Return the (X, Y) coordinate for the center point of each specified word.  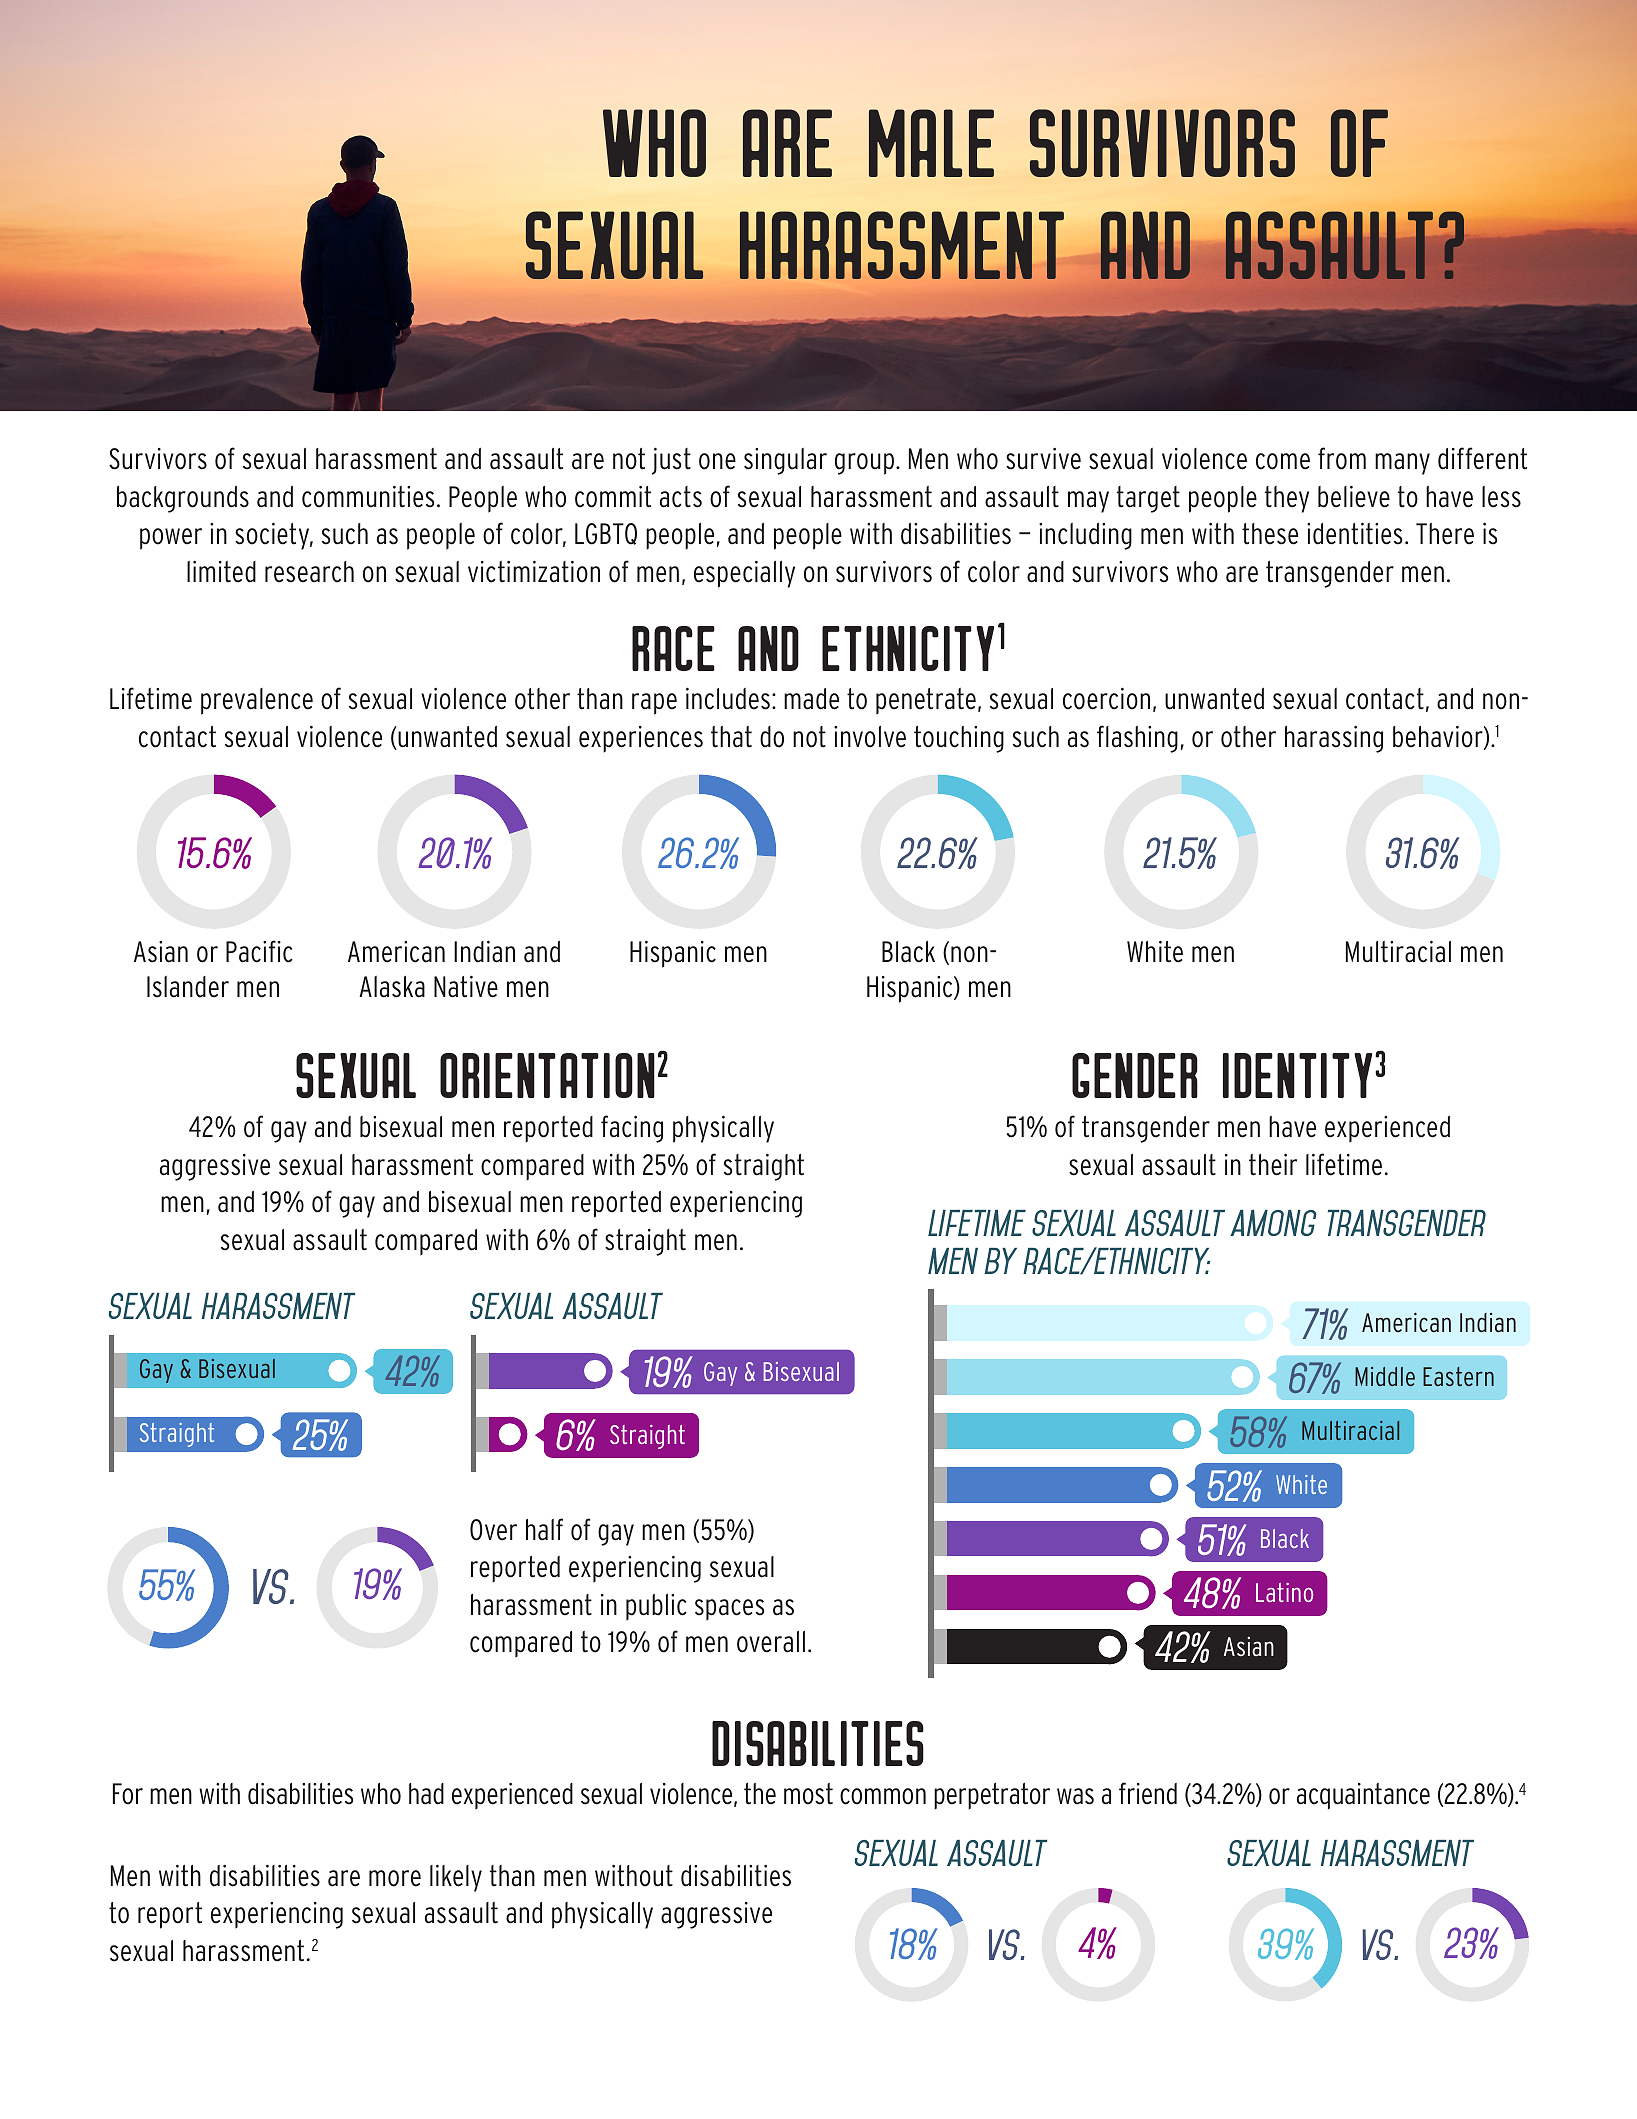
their (1273, 1165)
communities (368, 497)
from (1342, 458)
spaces (729, 1610)
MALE (931, 143)
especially (744, 574)
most (808, 1794)
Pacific (259, 951)
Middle (1385, 1376)
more (395, 1878)
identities (1354, 534)
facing (632, 1129)
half (544, 1529)
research (309, 572)
